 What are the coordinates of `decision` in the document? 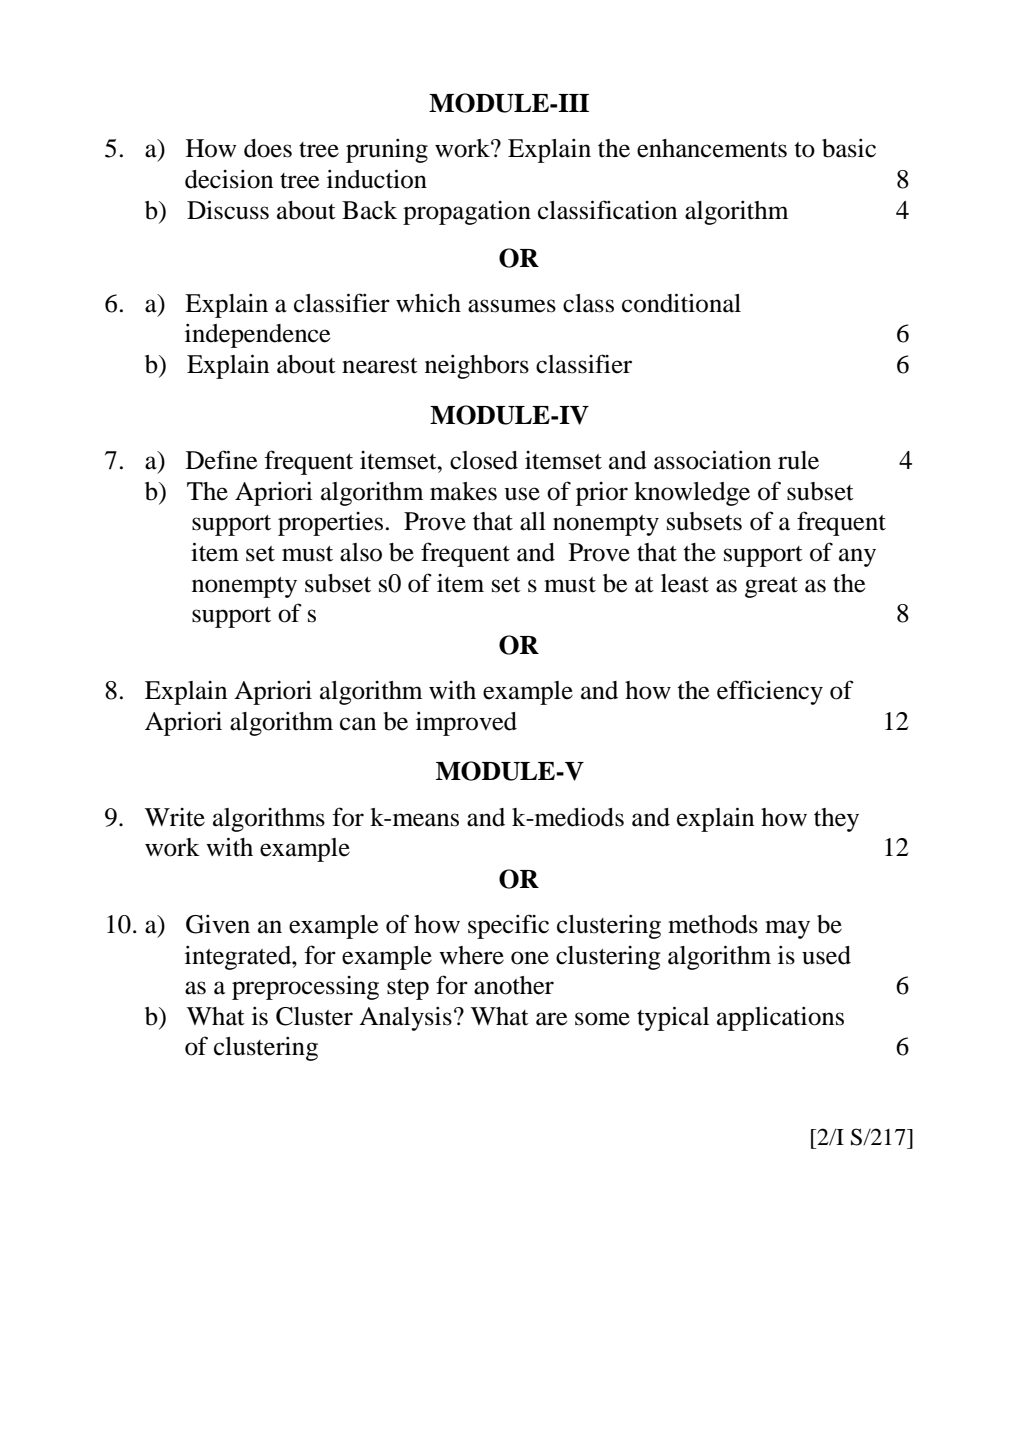 It's located at (229, 179).
